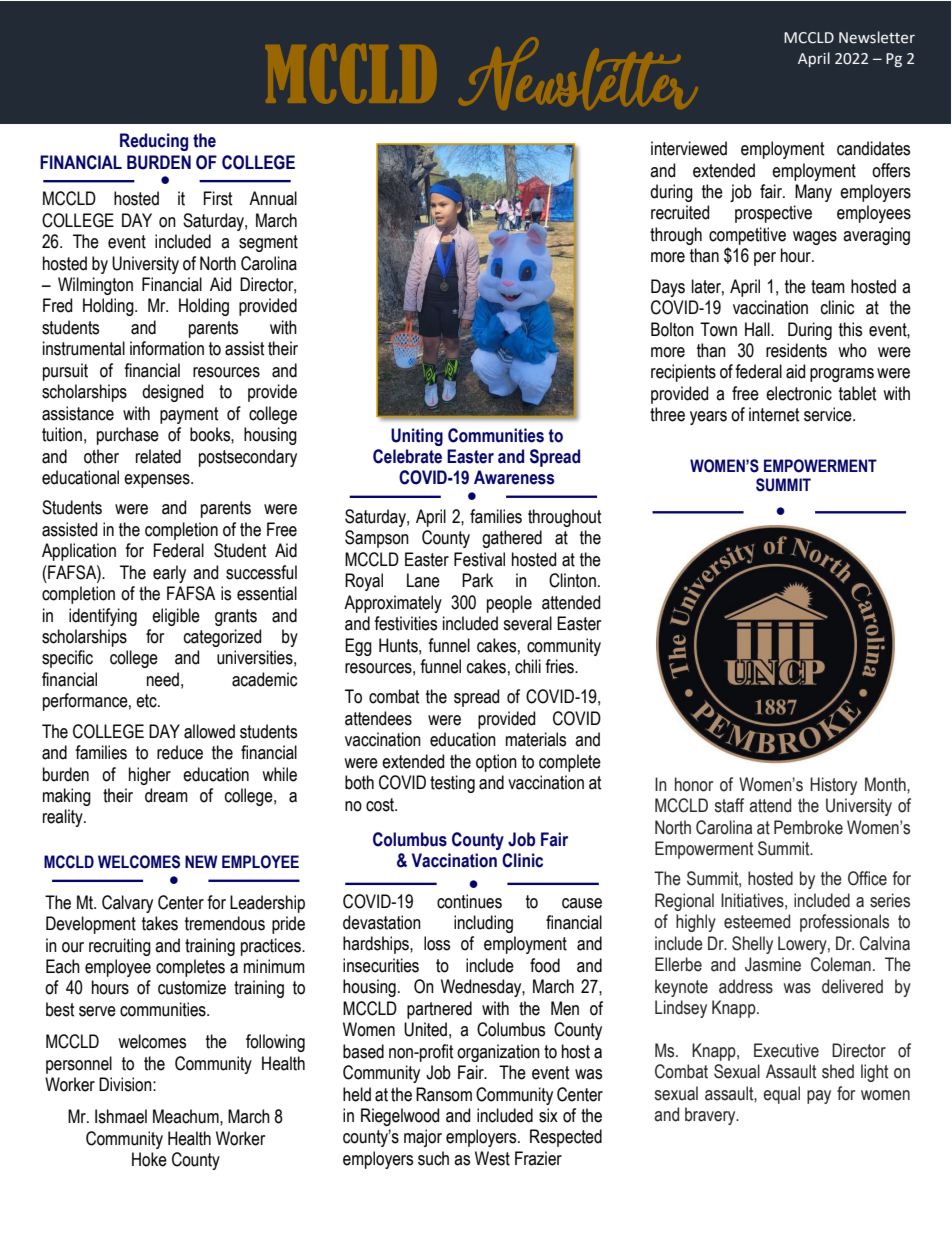 Image resolution: width=952 pixels, height=1233 pixels. I want to click on interviewed, so click(689, 148).
